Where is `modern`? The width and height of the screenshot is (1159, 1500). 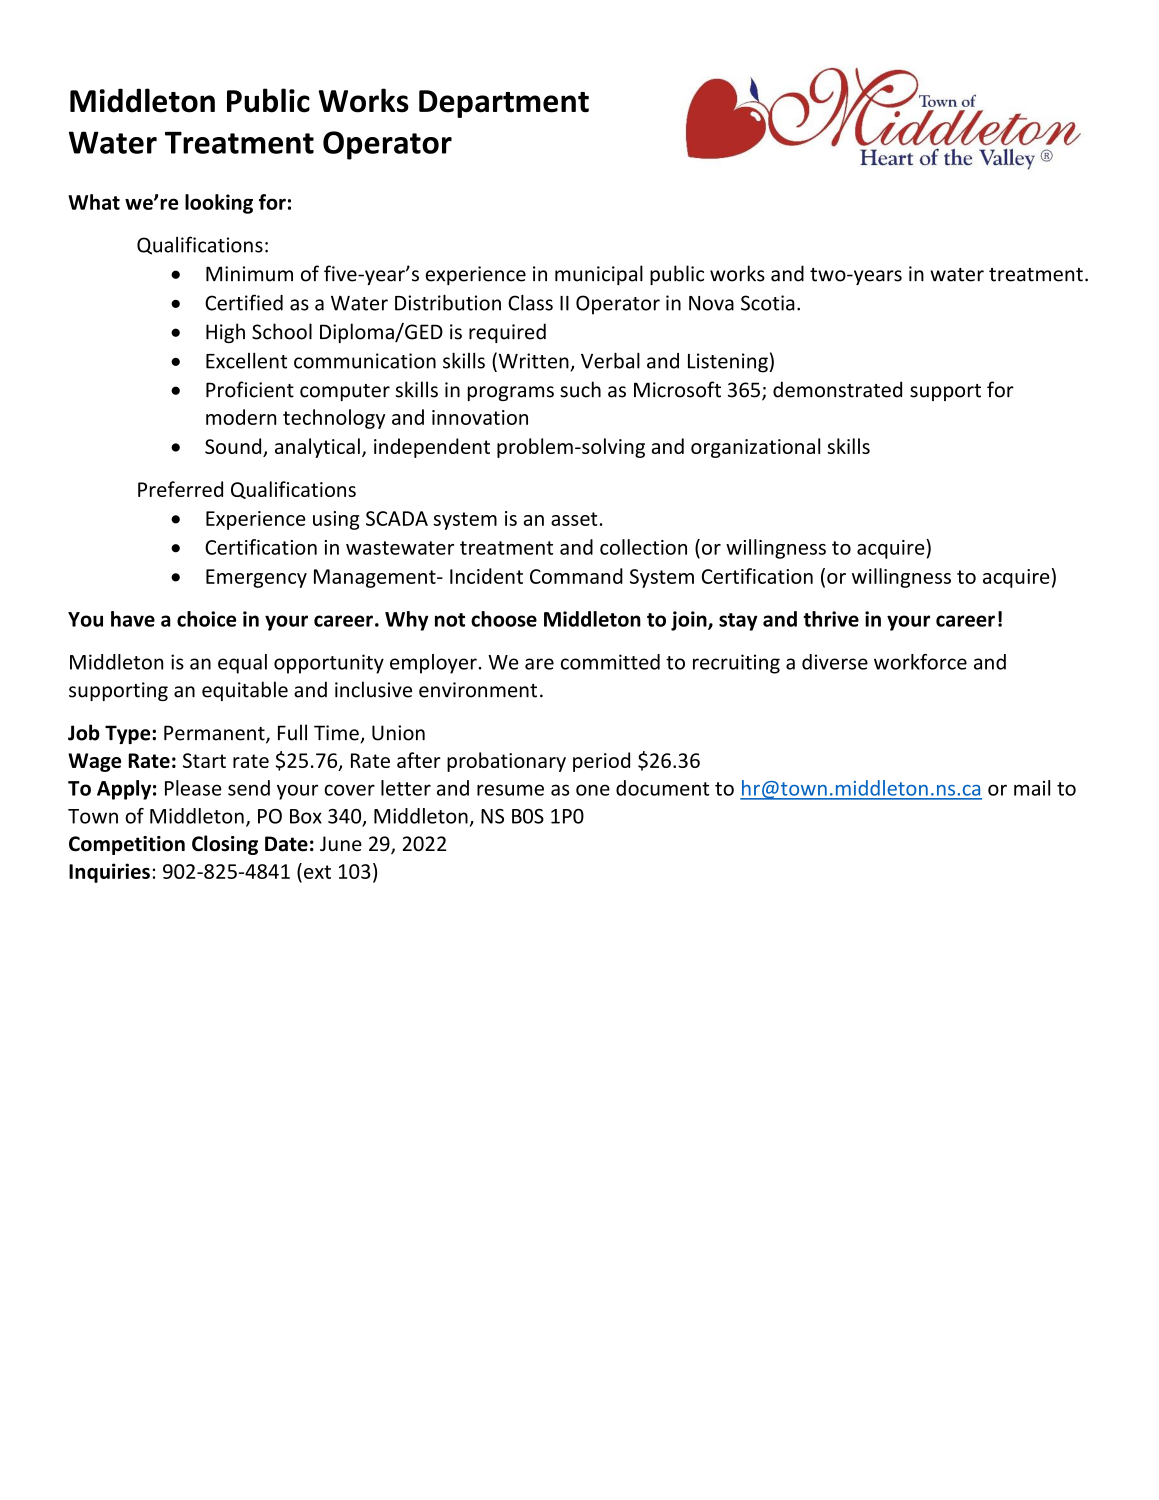 modern is located at coordinates (241, 417).
